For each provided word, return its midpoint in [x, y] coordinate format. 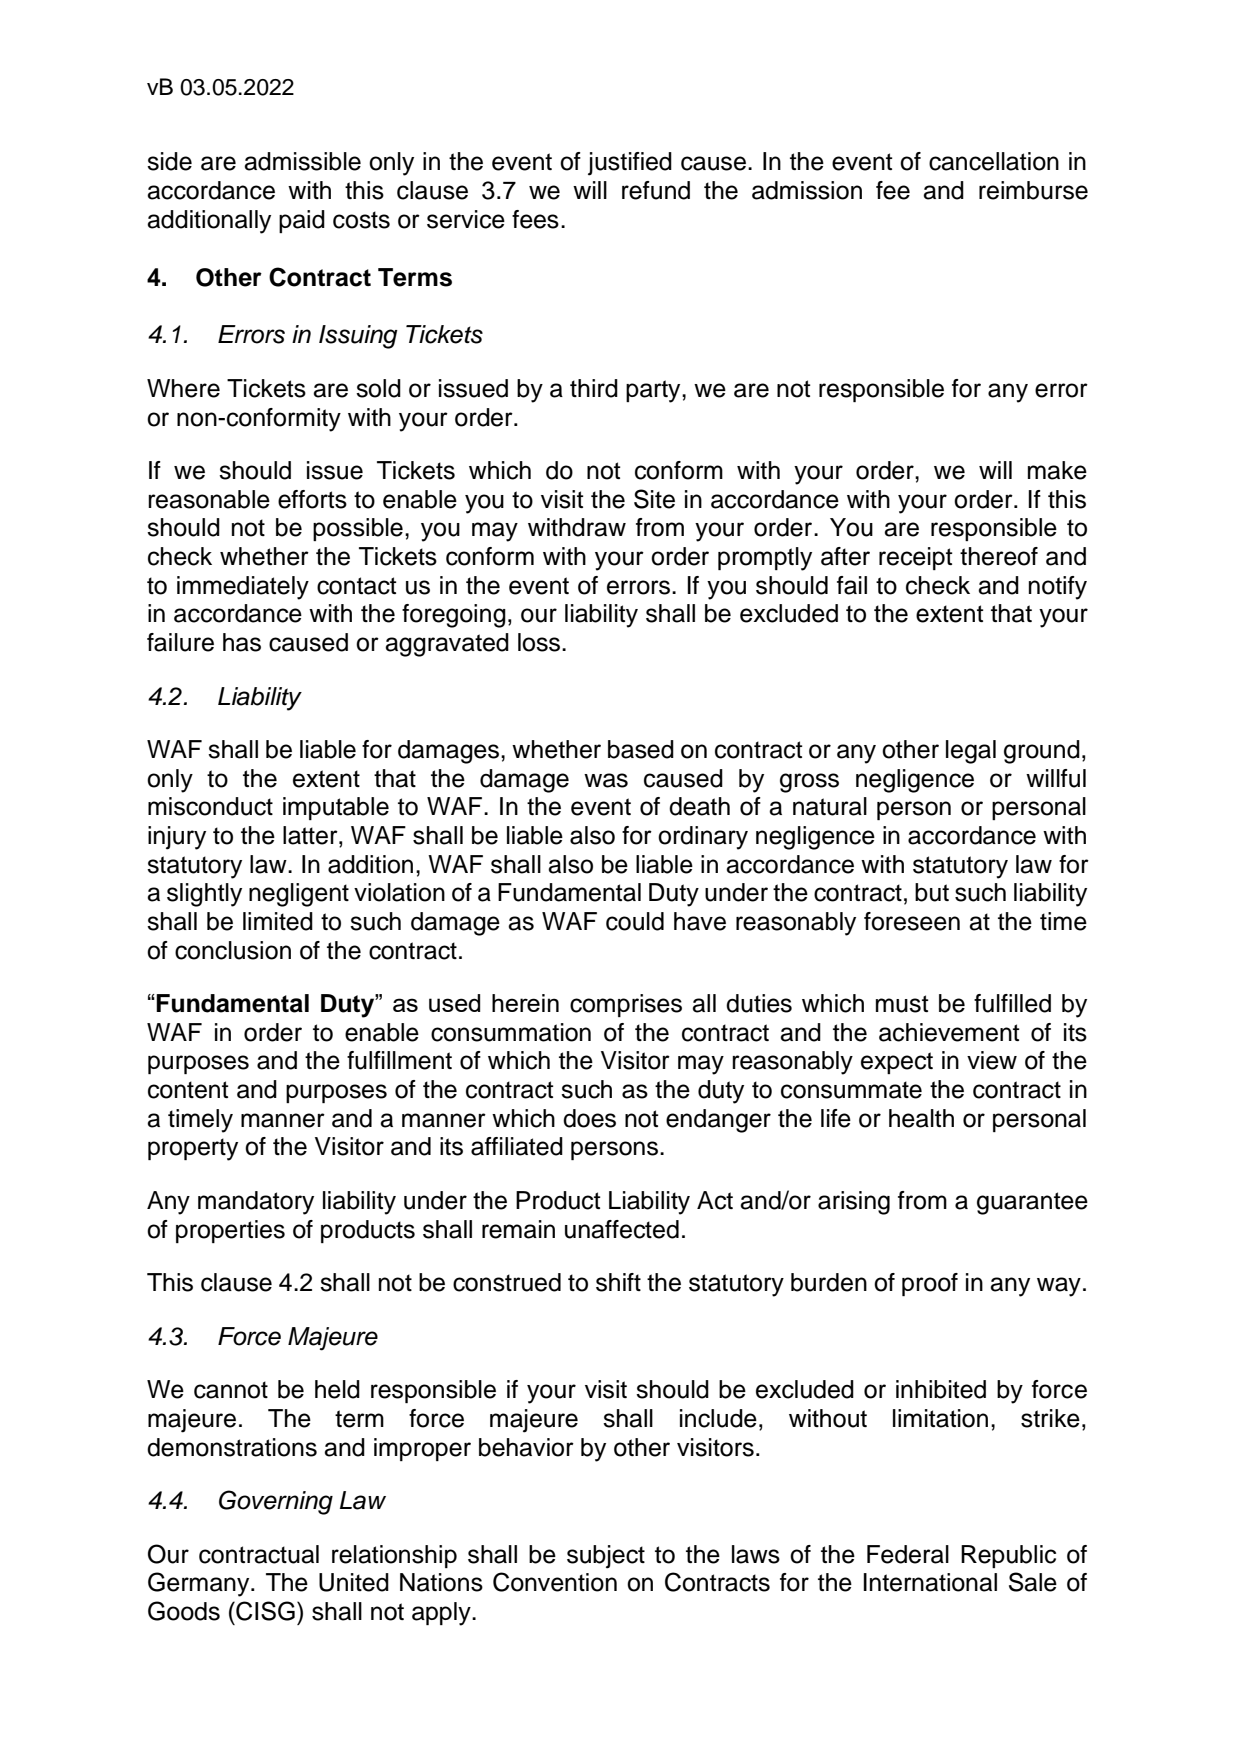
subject [606, 1557]
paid [302, 221]
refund [656, 190]
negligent [299, 895]
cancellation [994, 161]
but [932, 892]
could [635, 921]
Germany [200, 1584]
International [930, 1582]
